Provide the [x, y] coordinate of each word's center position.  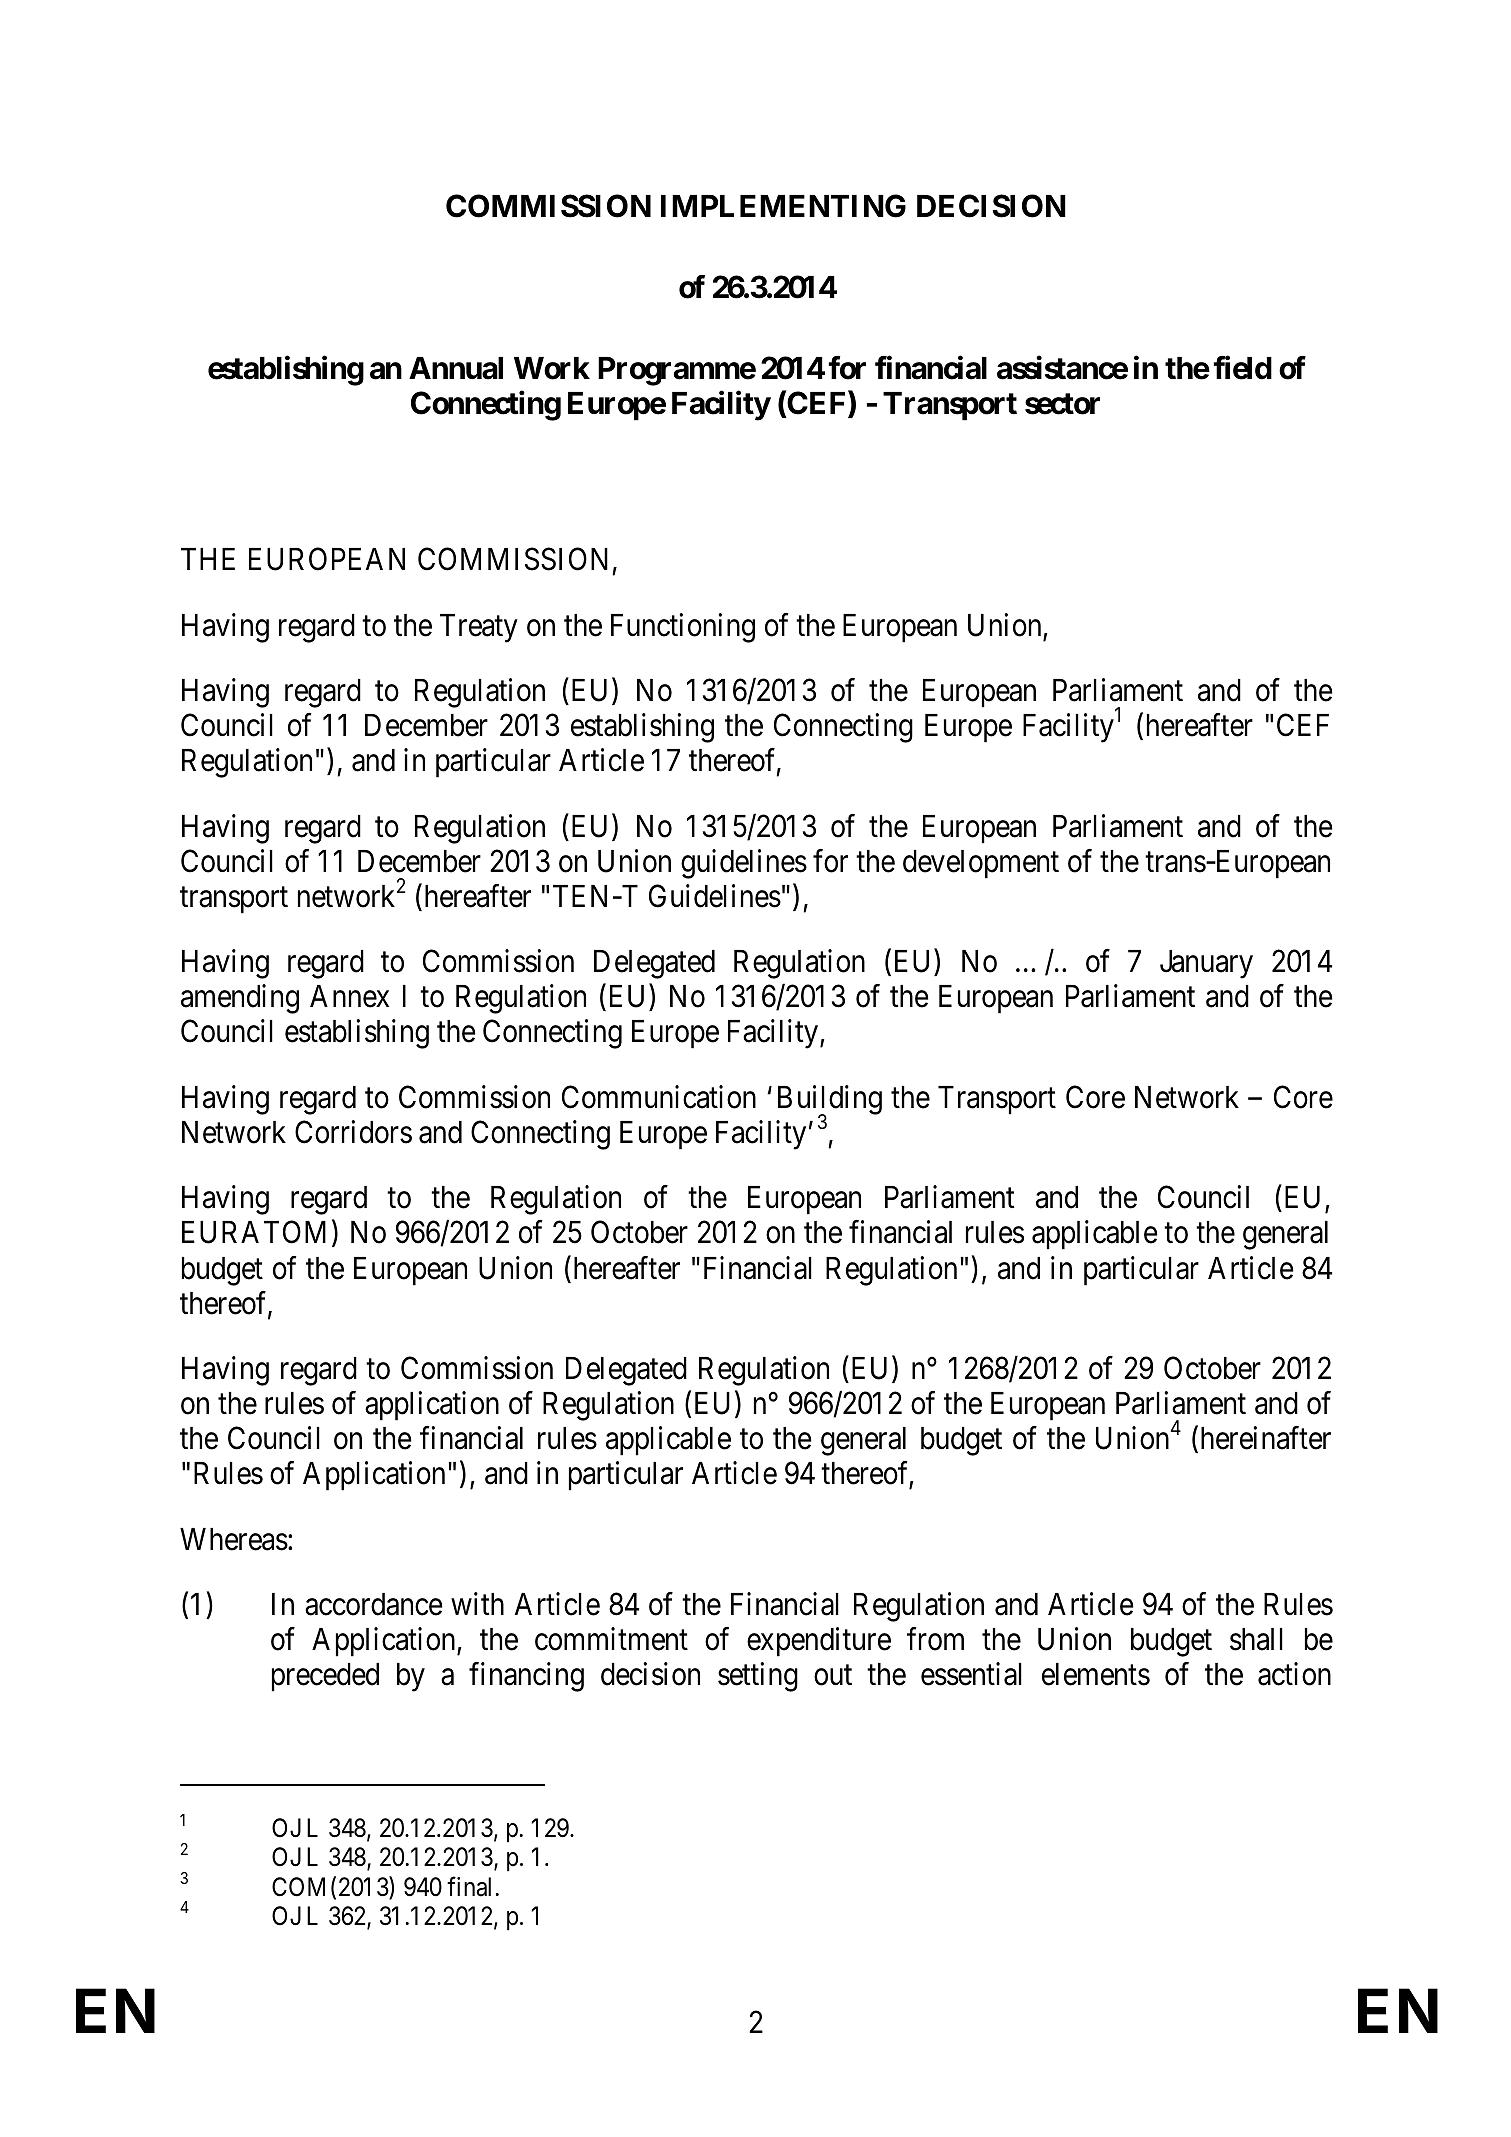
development [981, 864]
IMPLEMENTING [783, 206]
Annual [456, 368]
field [1242, 368]
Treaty [479, 628]
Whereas [234, 1539]
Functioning [683, 628]
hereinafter [1266, 1438]
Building [830, 1101]
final [469, 1886]
